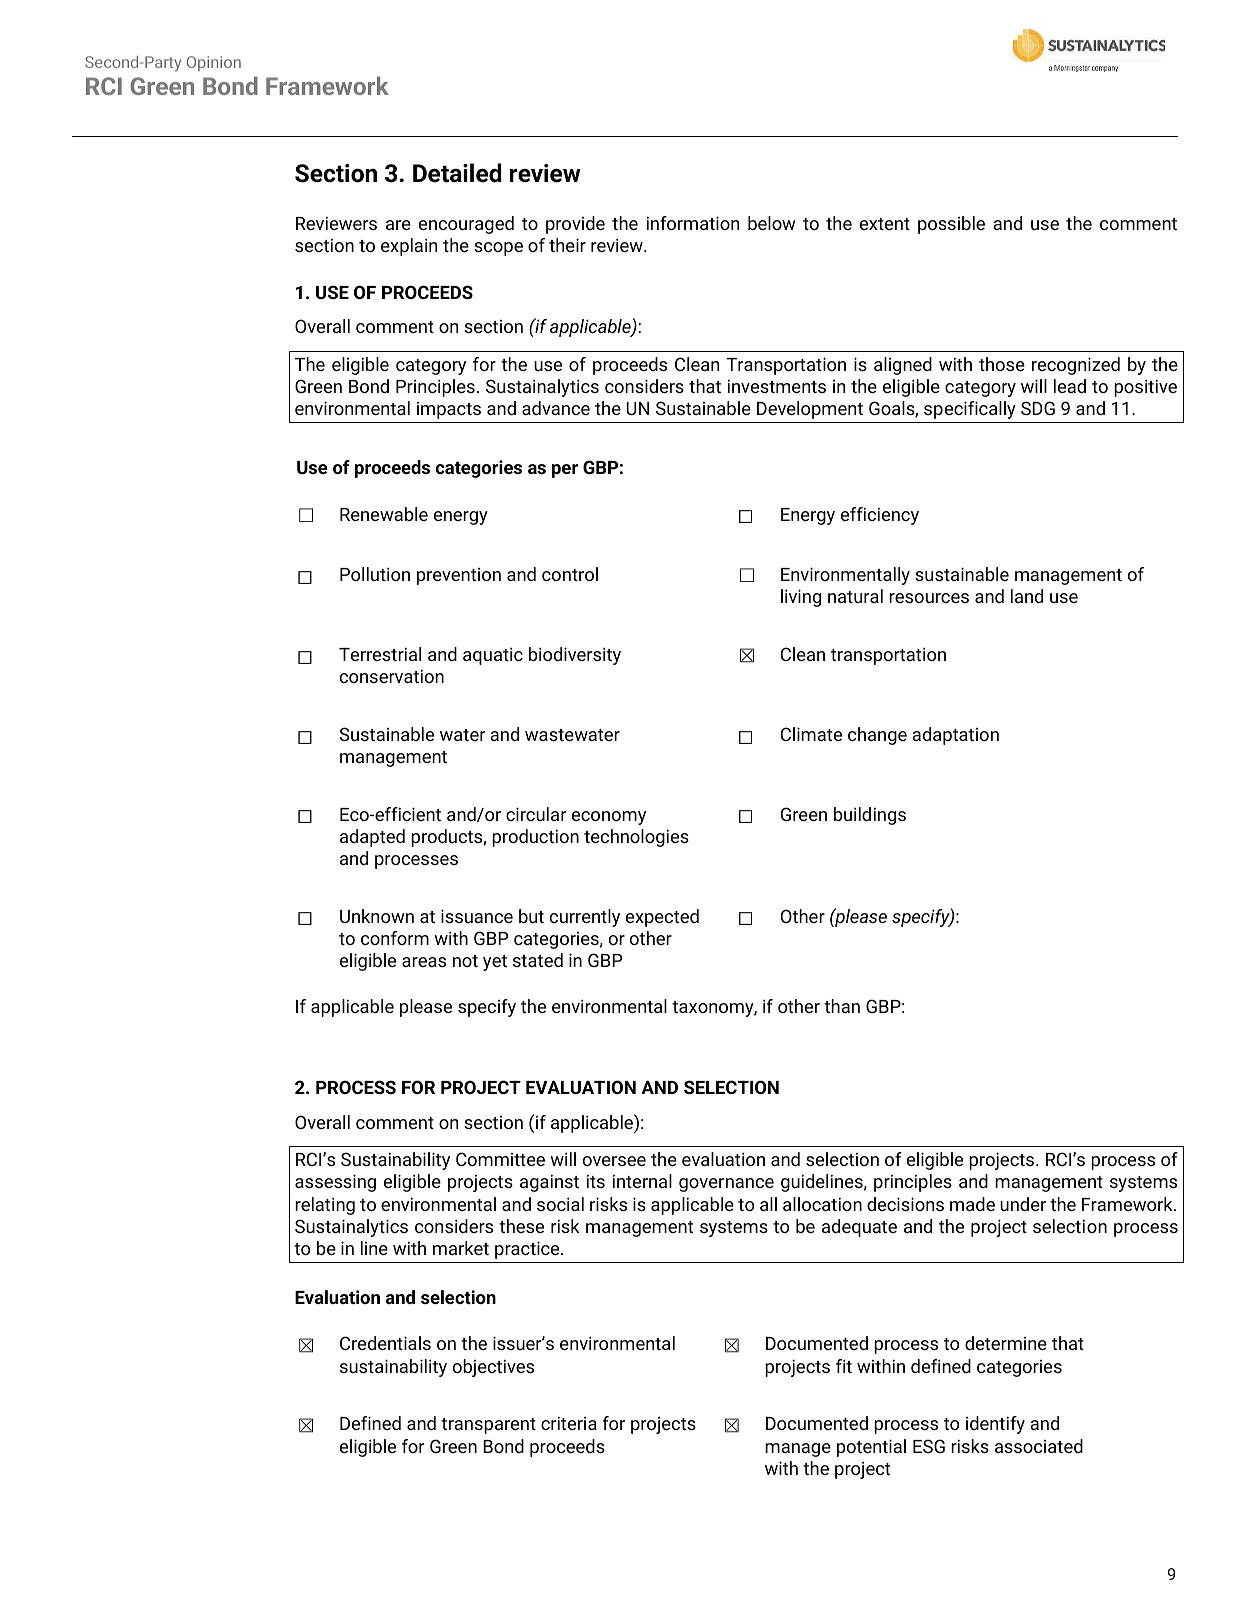 This screenshot has height=1620, width=1252. What do you see at coordinates (642, 1181) in the screenshot?
I see `internal` at bounding box center [642, 1181].
